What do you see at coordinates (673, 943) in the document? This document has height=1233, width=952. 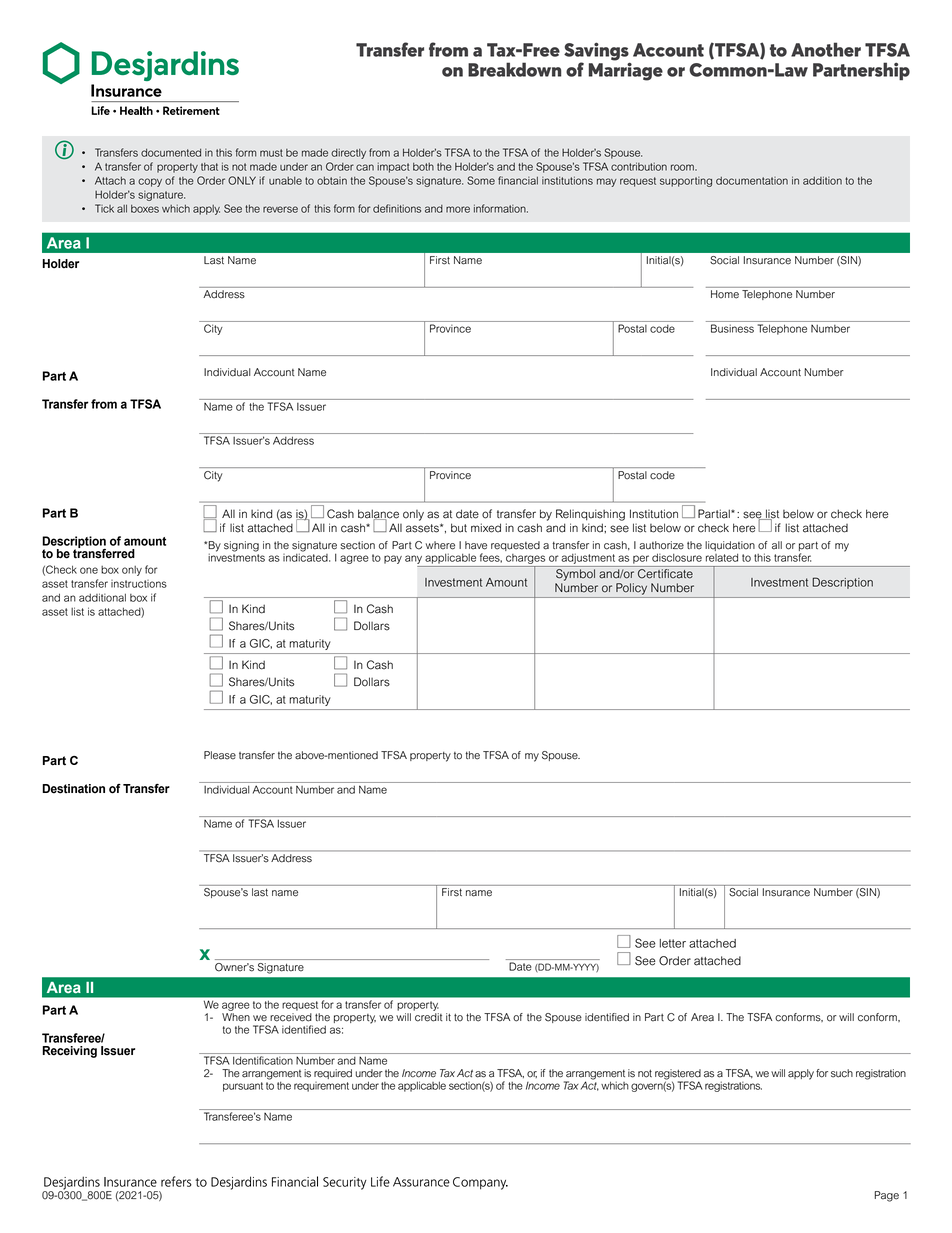 I see `letter` at bounding box center [673, 943].
